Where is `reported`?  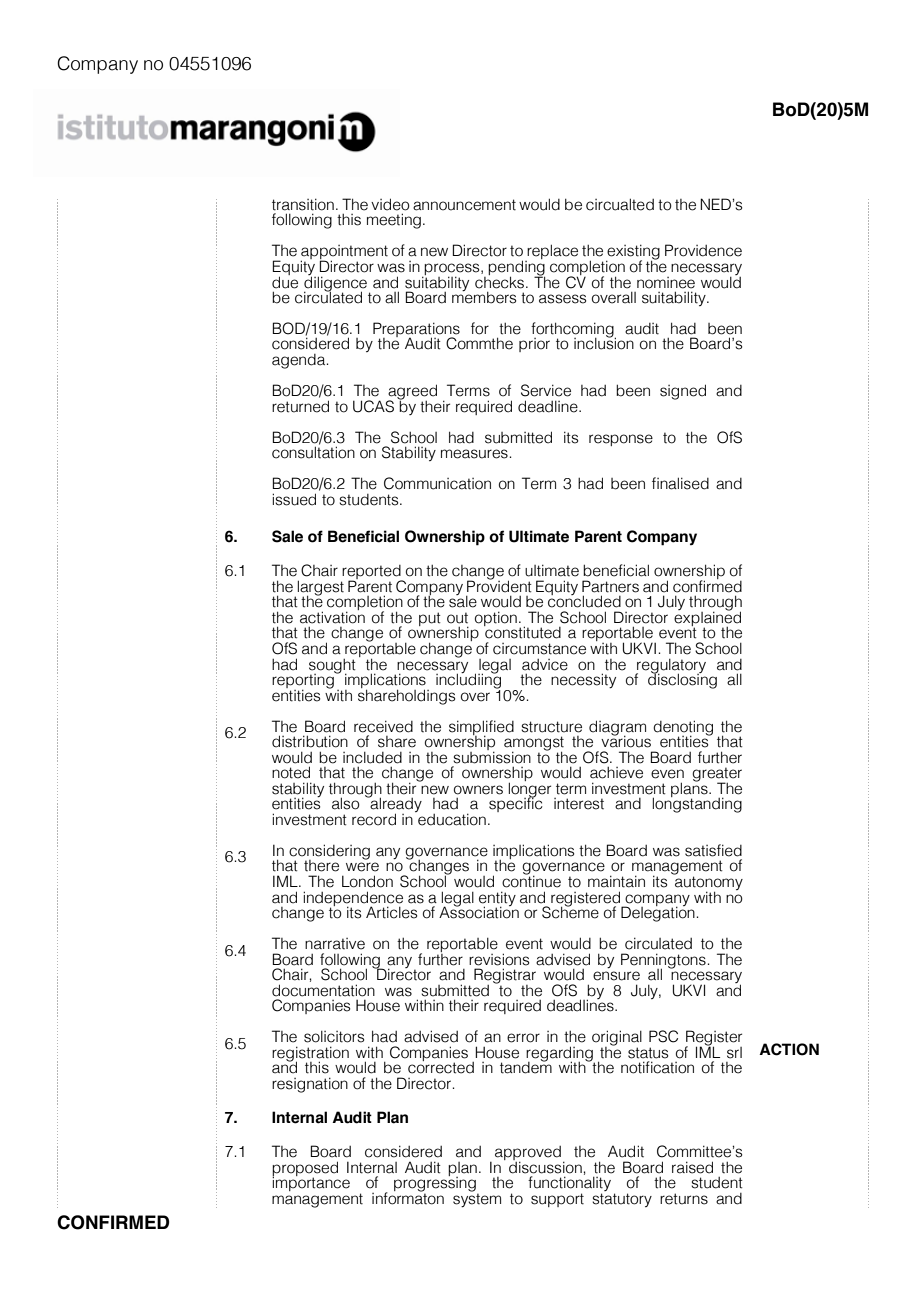
reported is located at coordinates (372, 573).
